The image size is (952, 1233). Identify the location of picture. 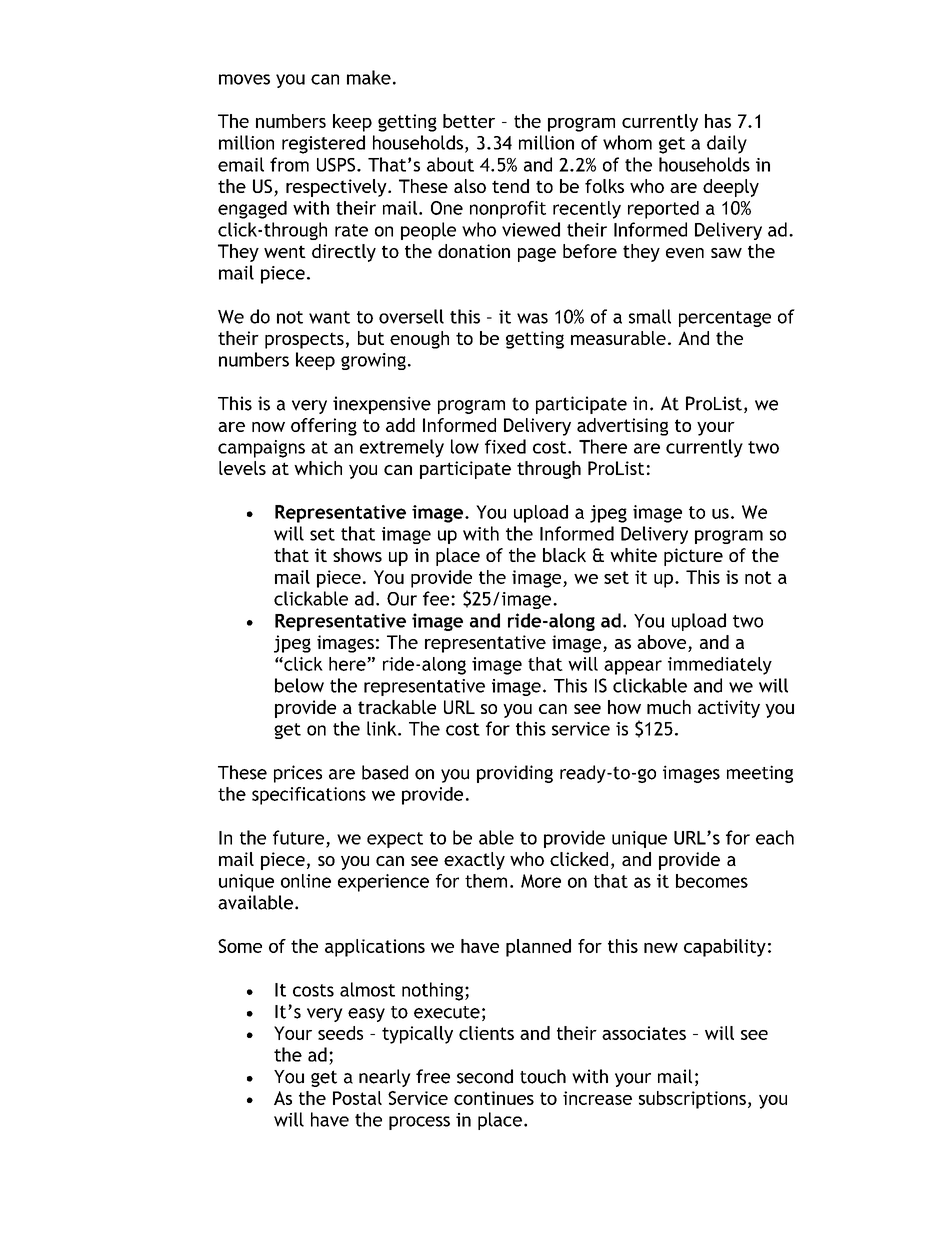
(693, 557).
